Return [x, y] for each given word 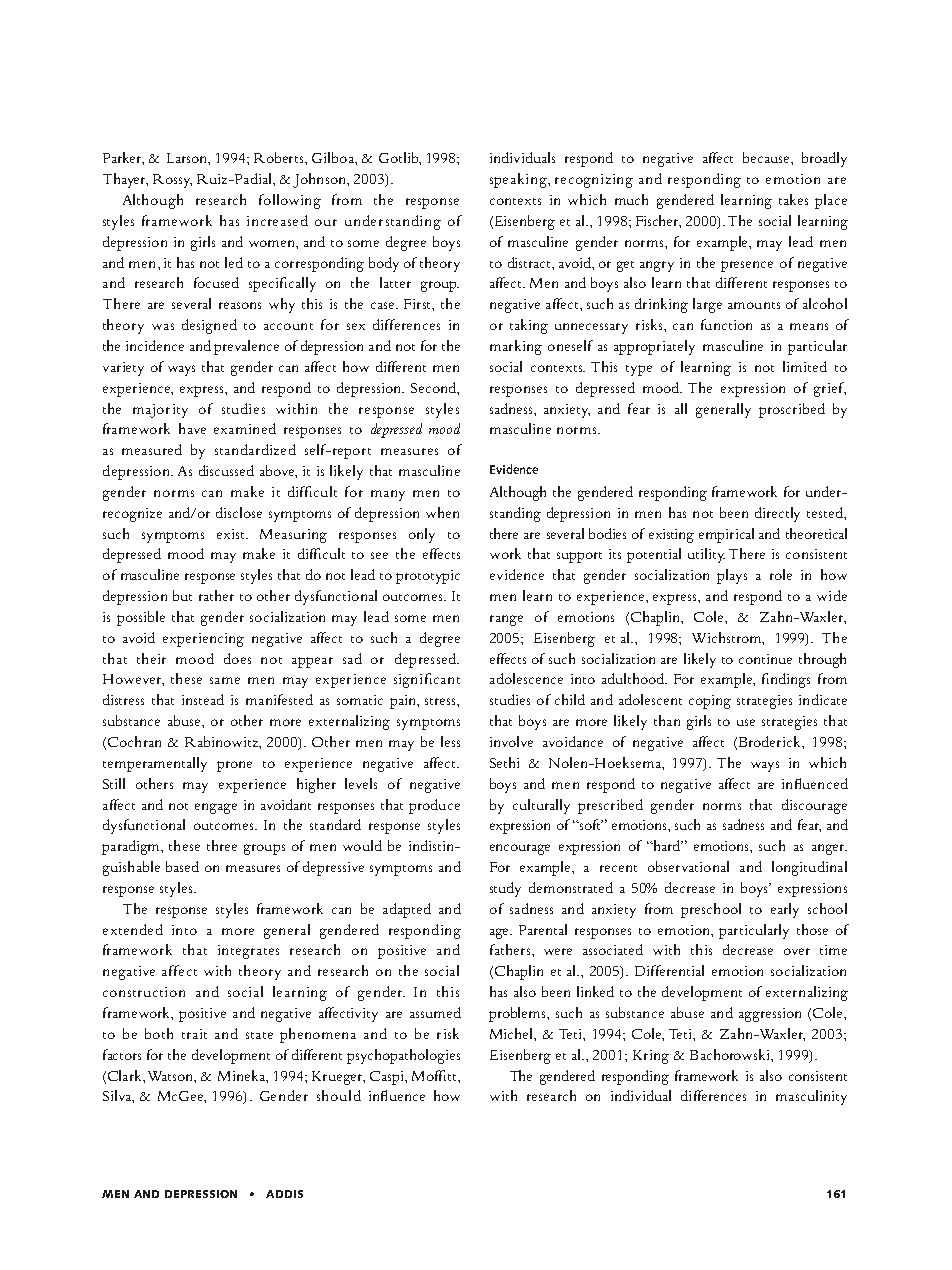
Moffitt [435, 1075]
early [785, 910]
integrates [248, 952]
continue [765, 659]
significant [427, 680]
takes [793, 199]
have [192, 428]
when [442, 512]
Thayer [125, 180]
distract [530, 262]
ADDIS [284, 1194]
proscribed [792, 410]
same [225, 680]
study [505, 889]
